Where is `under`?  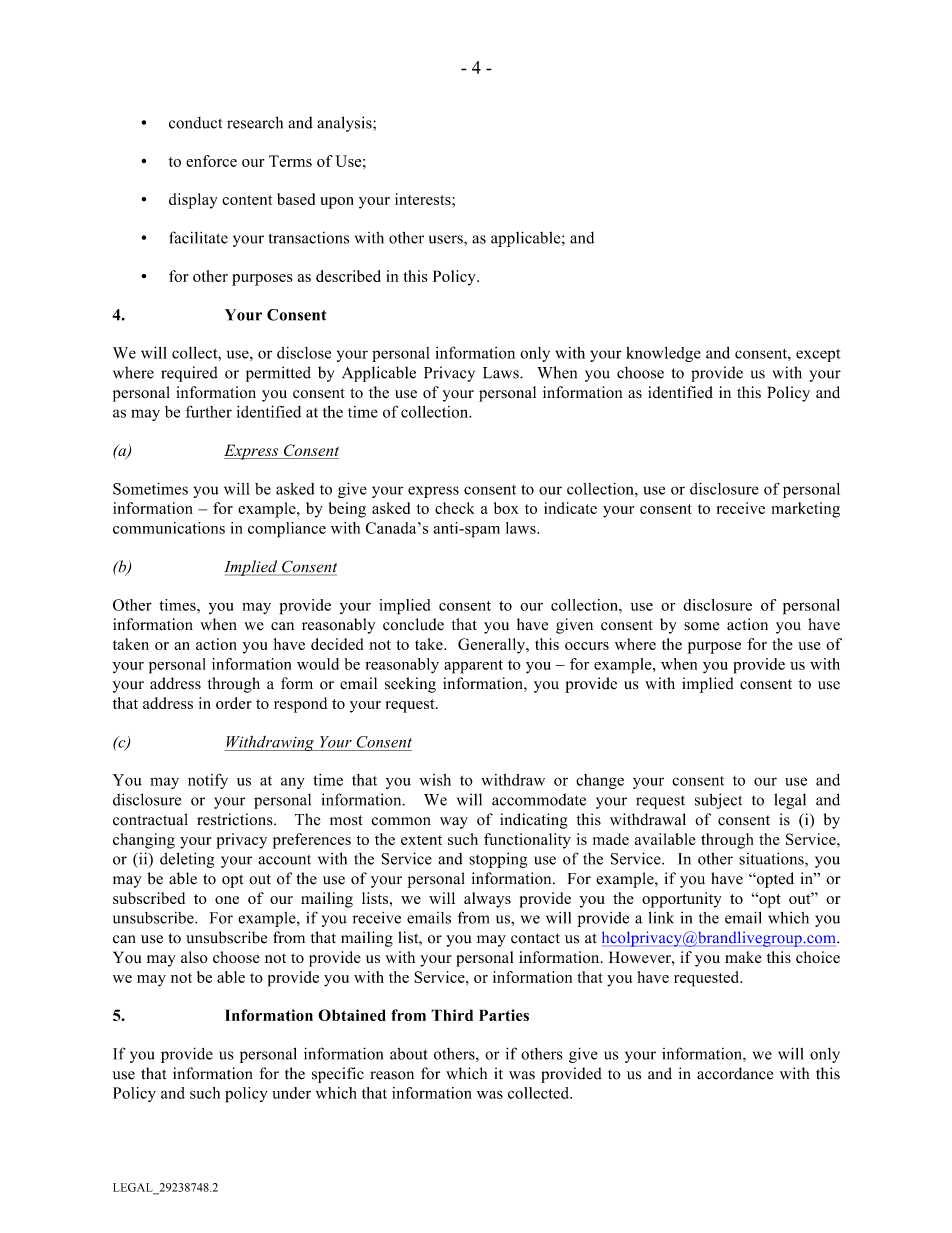
under is located at coordinates (291, 1093).
